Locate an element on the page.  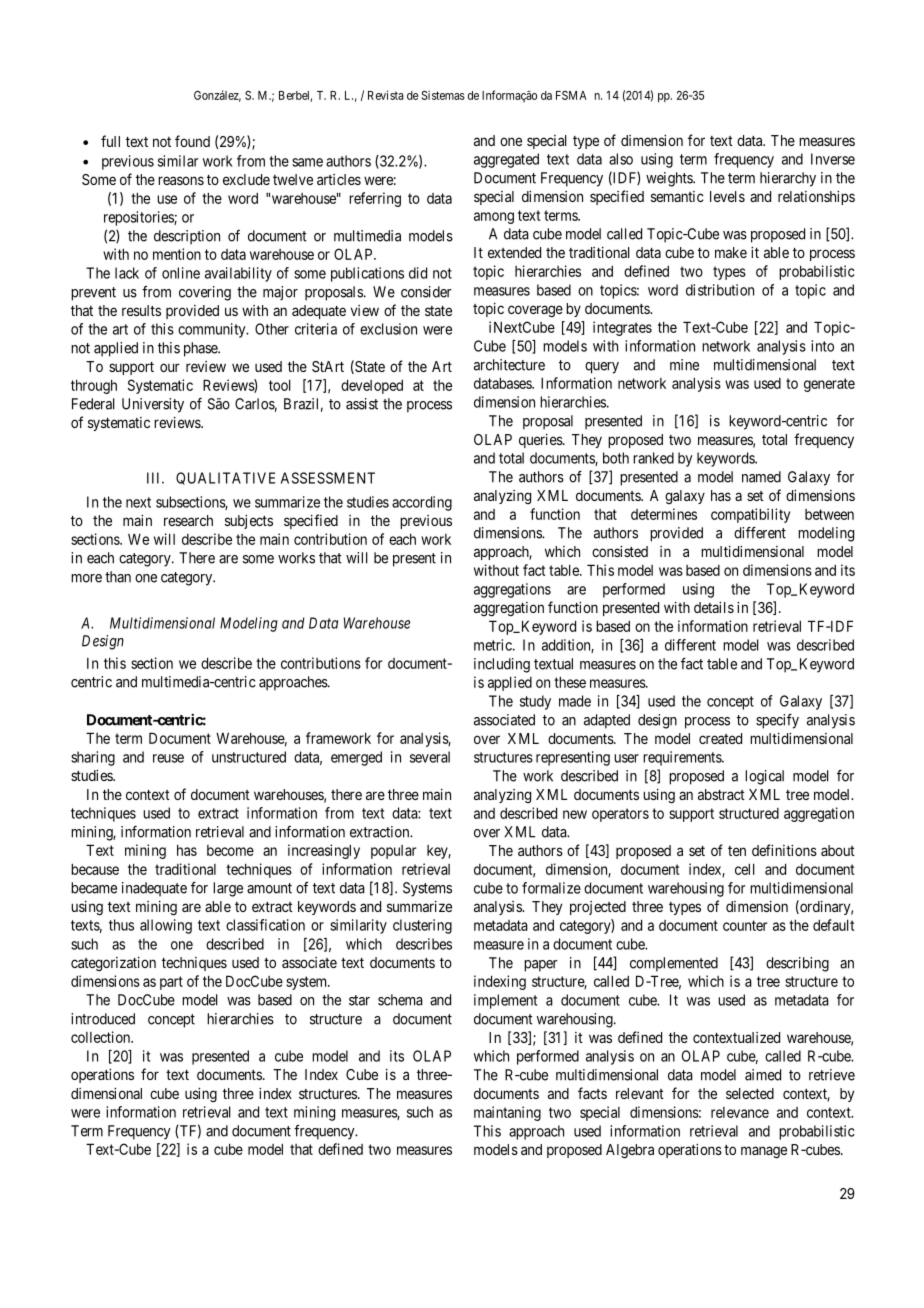
collection is located at coordinates (102, 1037).
